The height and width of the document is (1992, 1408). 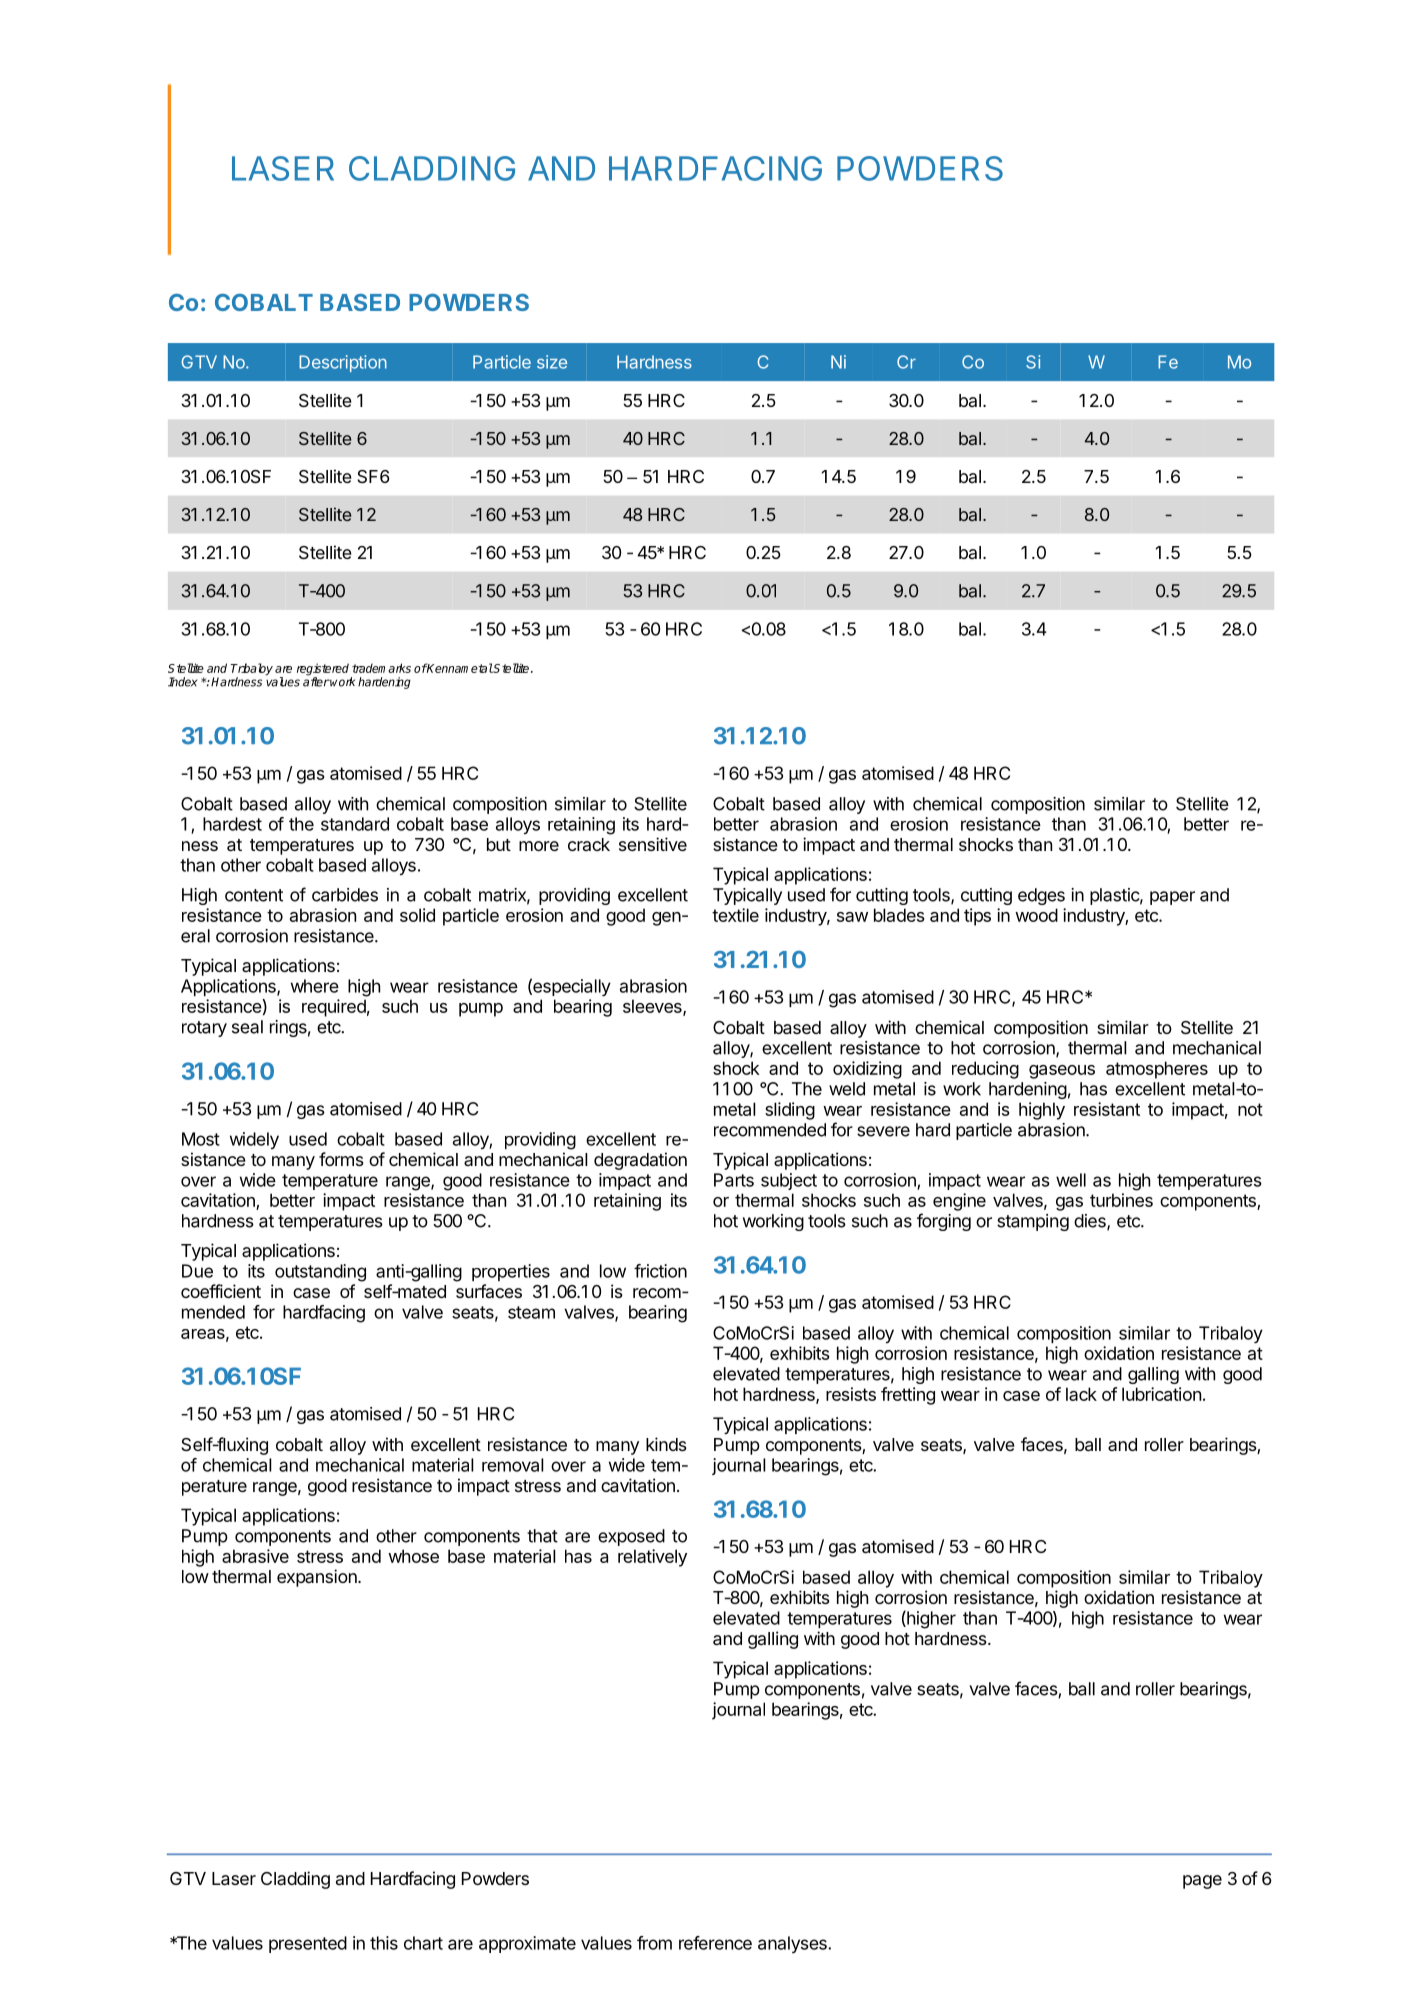 What do you see at coordinates (1157, 1070) in the document?
I see `atmospheres` at bounding box center [1157, 1070].
